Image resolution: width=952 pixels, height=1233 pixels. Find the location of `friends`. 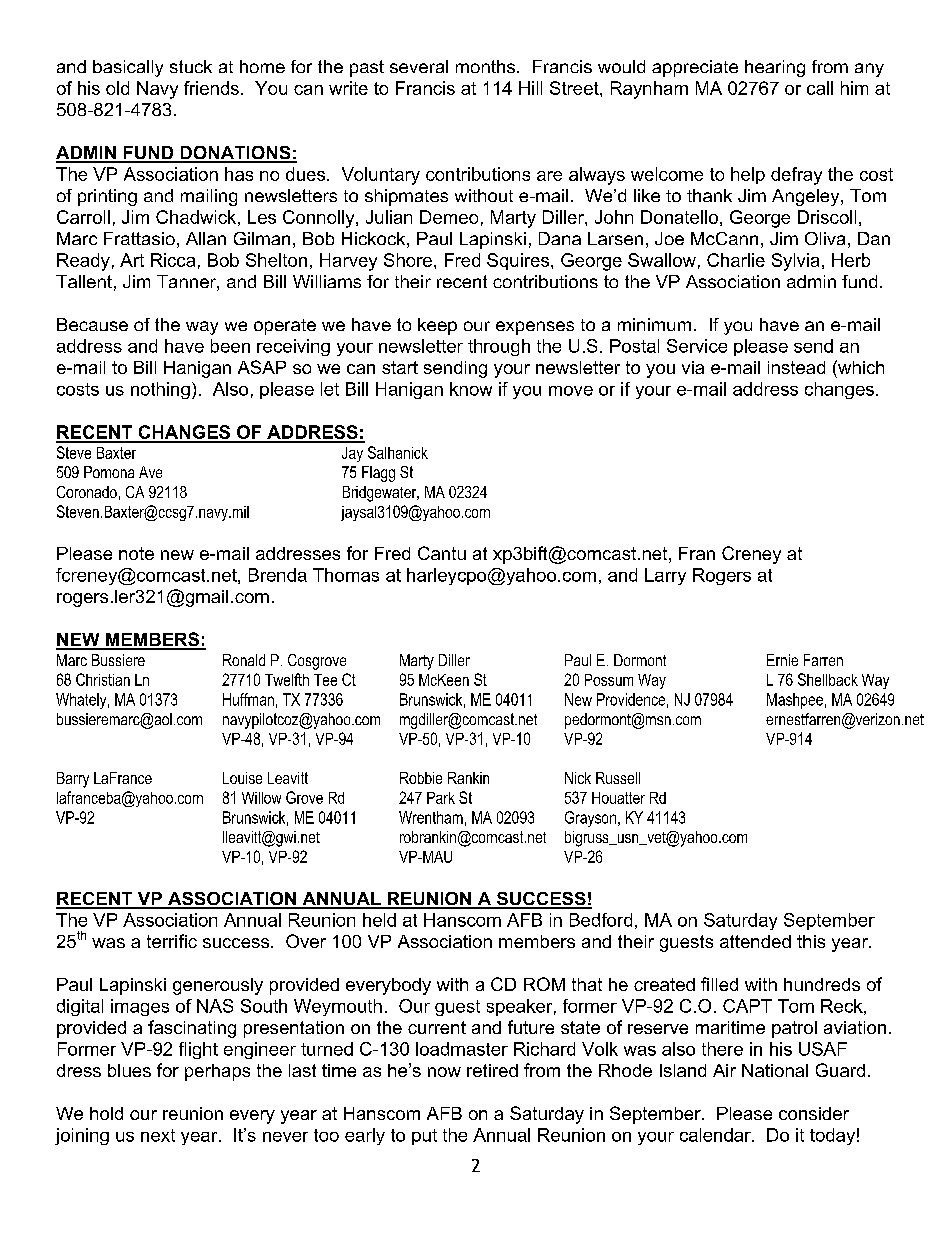

friends is located at coordinates (211, 88).
